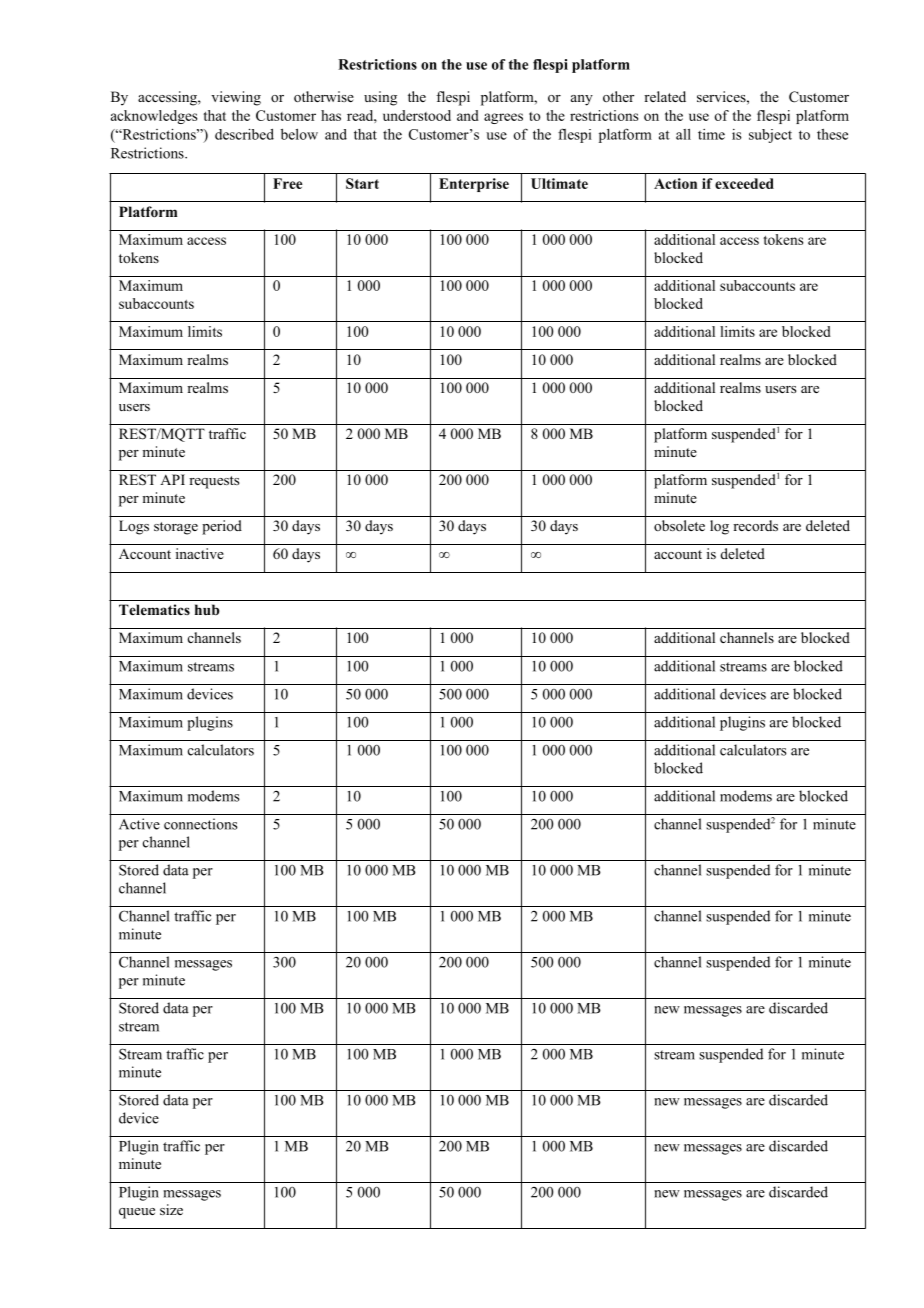  Describe the element at coordinates (244, 134) in the page. I see `described` at that location.
